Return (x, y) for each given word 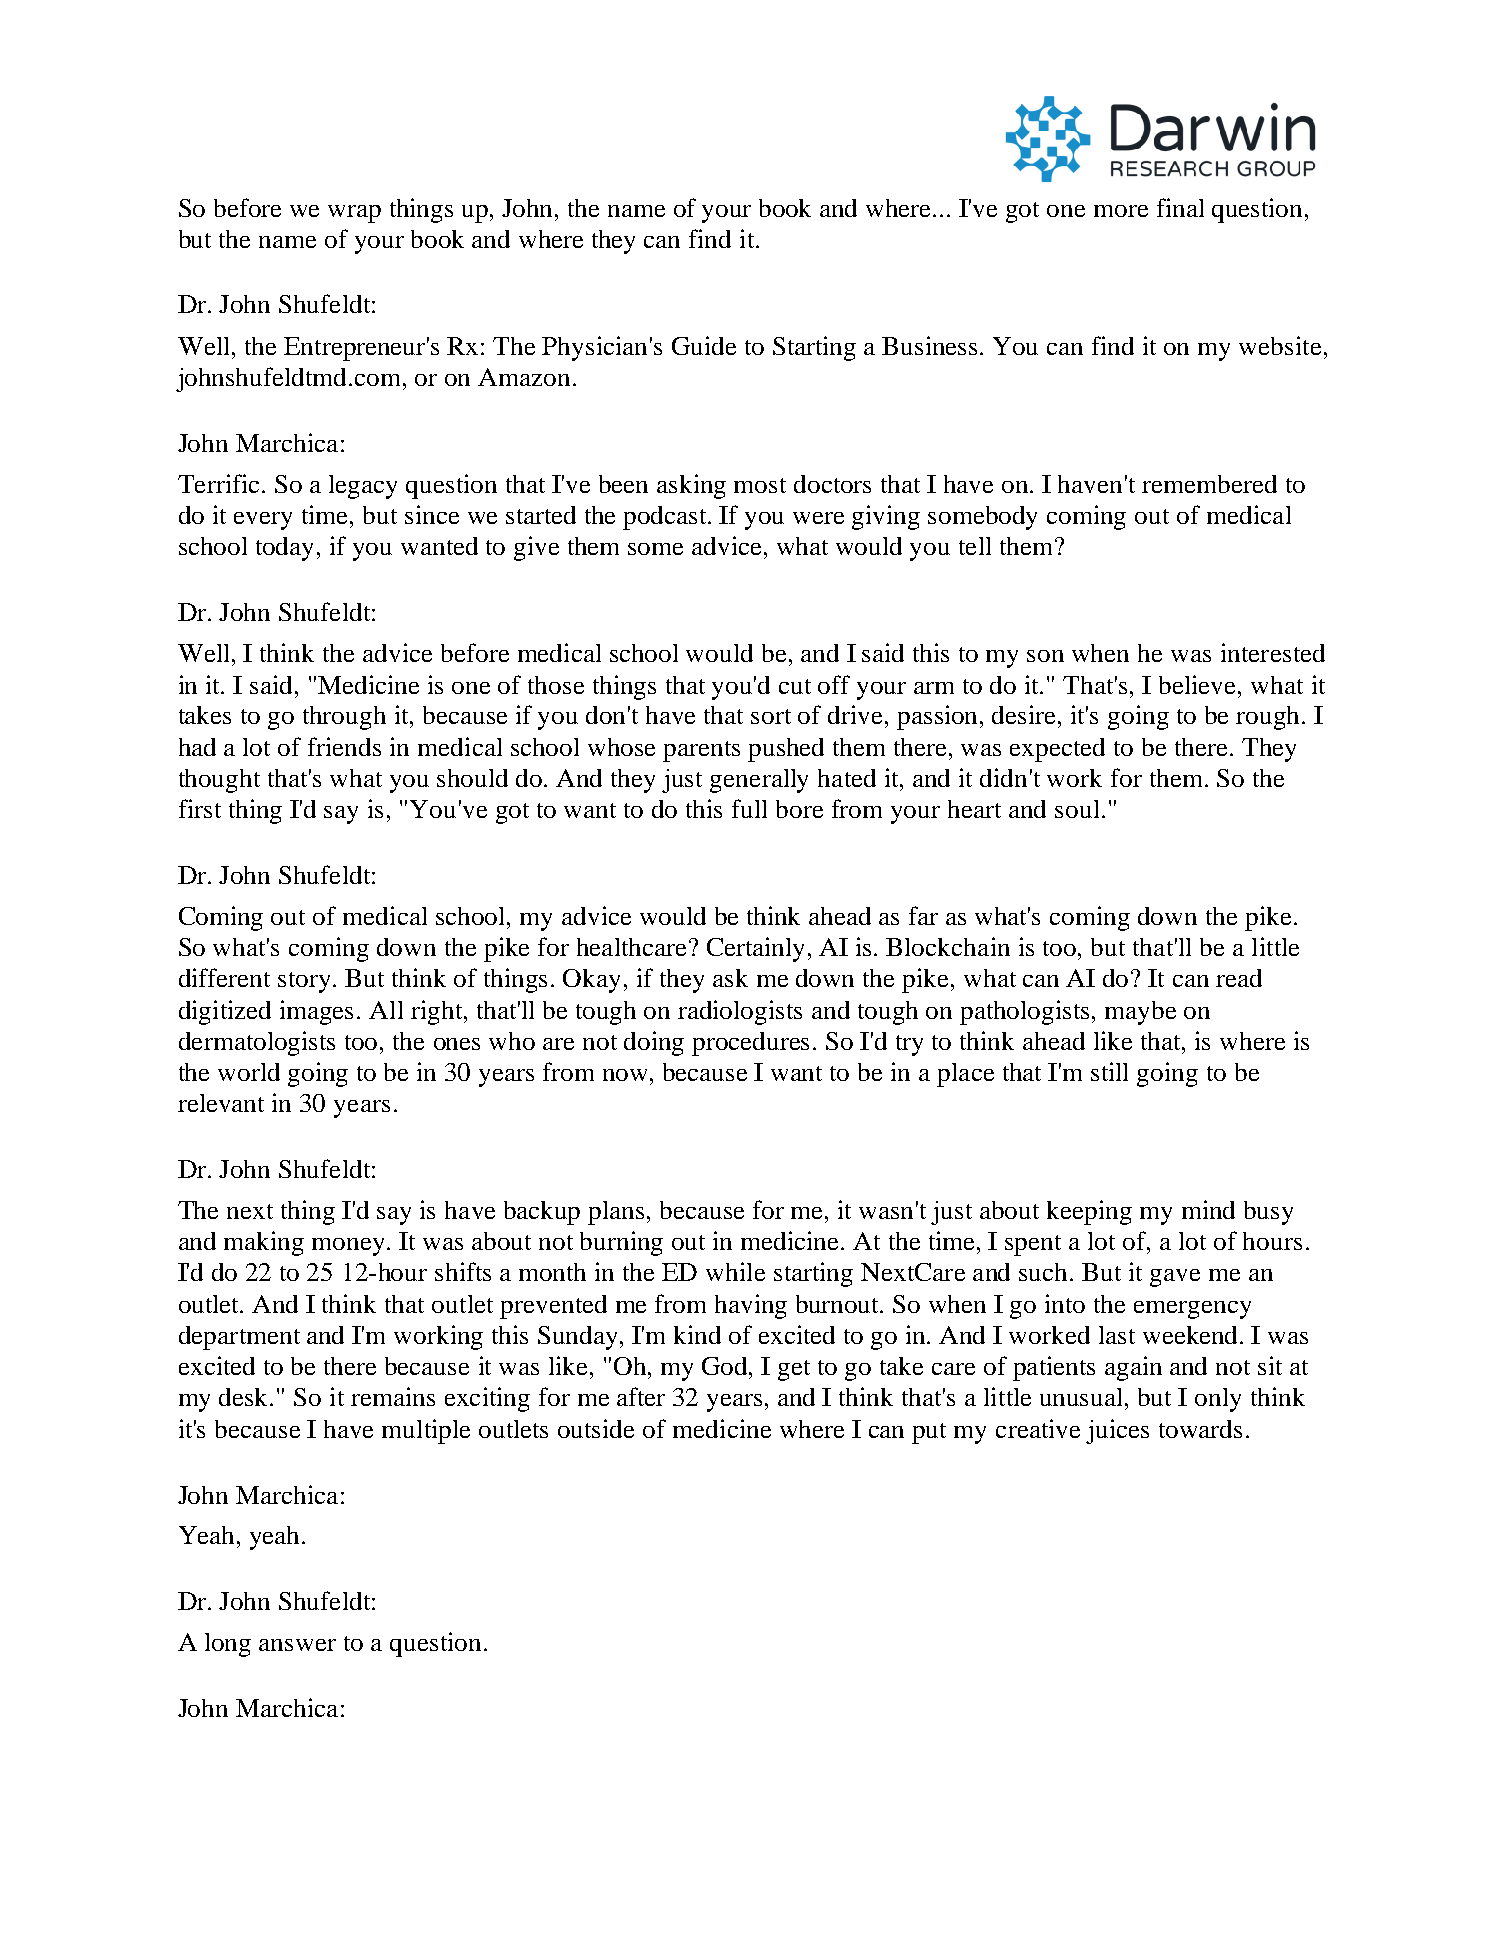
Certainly (755, 949)
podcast (666, 518)
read (1239, 978)
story (306, 982)
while (735, 1271)
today (287, 549)
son (1045, 656)
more (1121, 211)
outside (596, 1428)
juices (1117, 1431)
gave (1175, 1278)
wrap (354, 214)
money (350, 1247)
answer (297, 1645)
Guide (704, 345)
